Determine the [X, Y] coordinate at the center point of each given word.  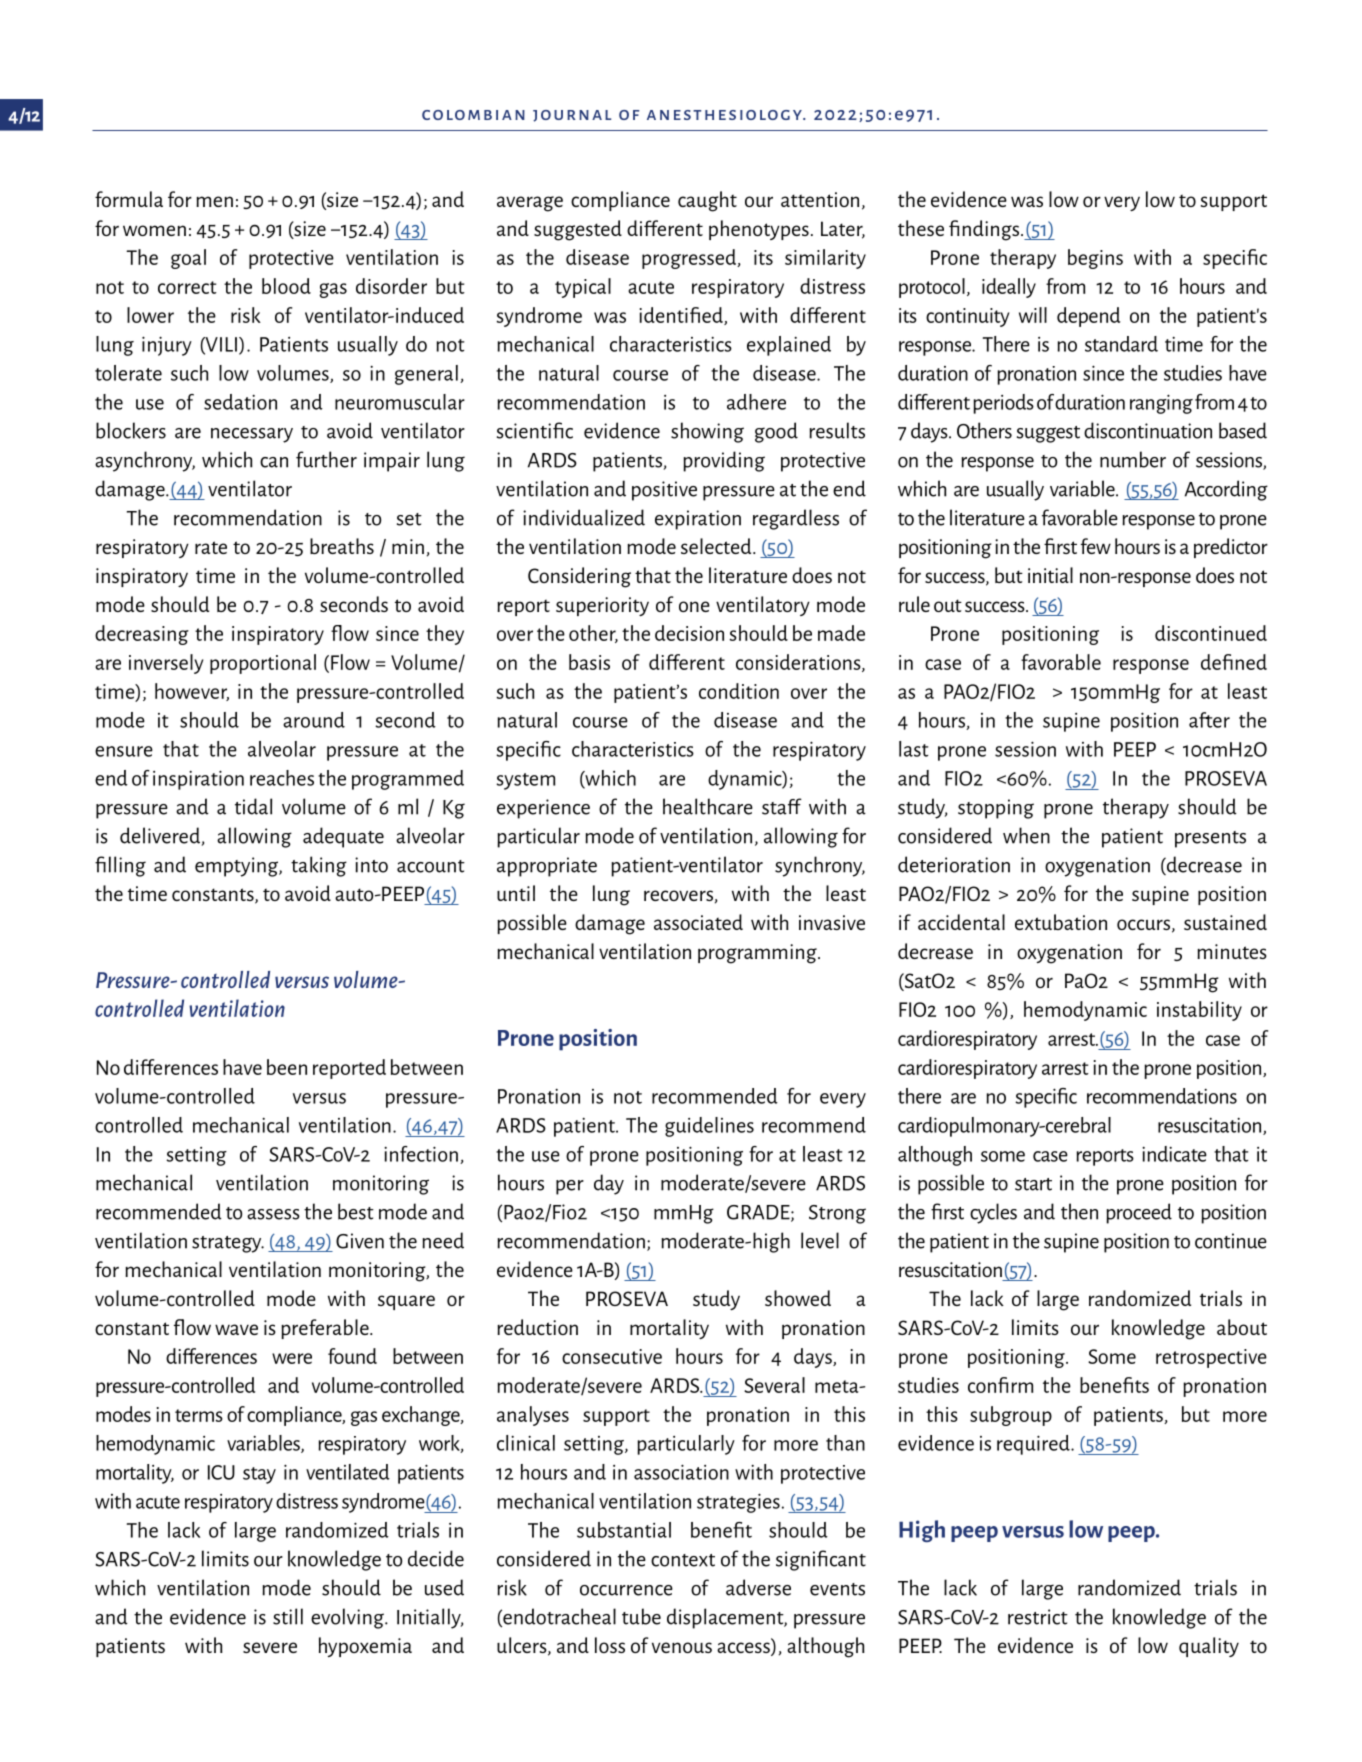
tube [641, 1616]
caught [707, 201]
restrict [1038, 1617]
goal [188, 259]
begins [1095, 259]
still [288, 1616]
